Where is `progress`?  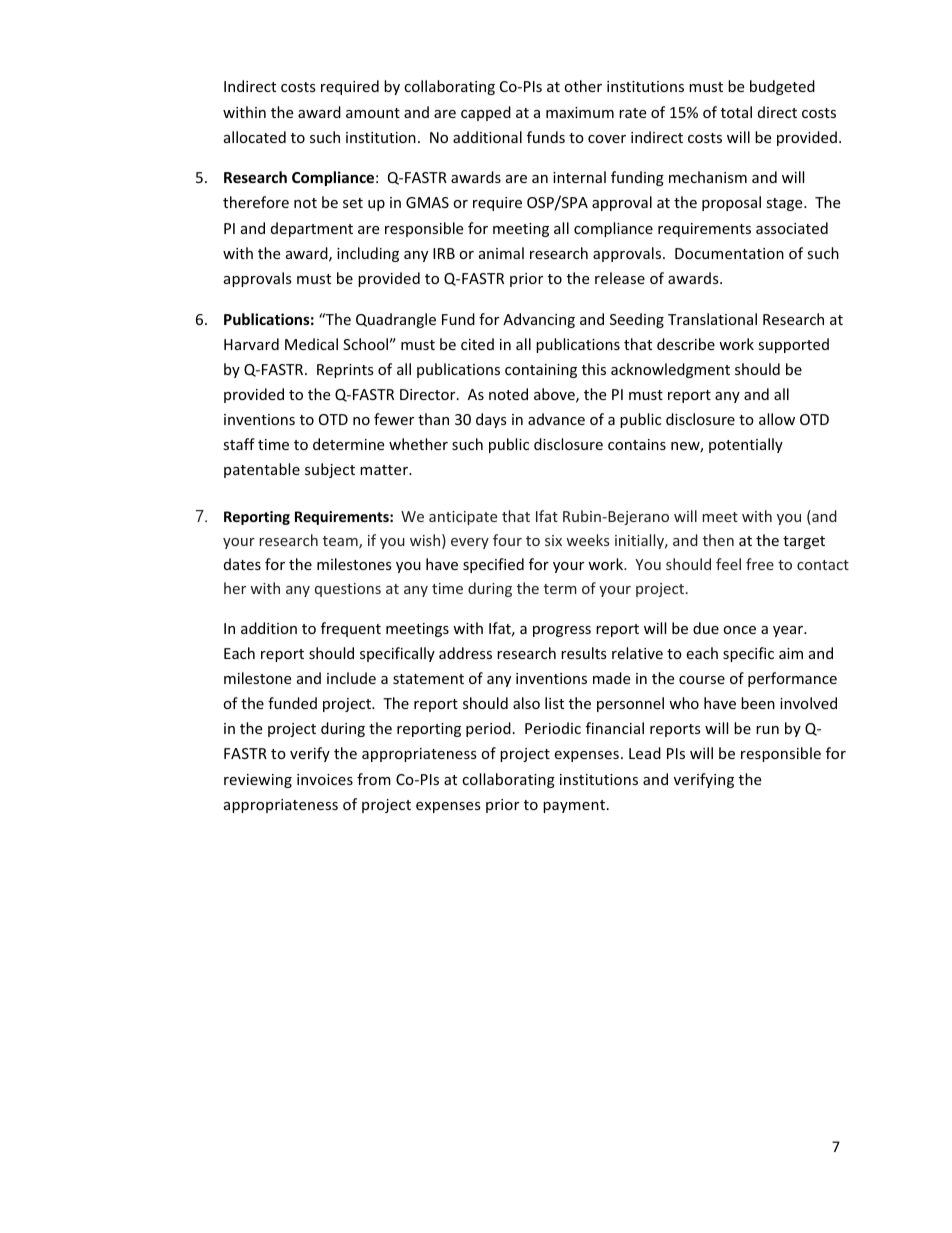
progress is located at coordinates (562, 631).
